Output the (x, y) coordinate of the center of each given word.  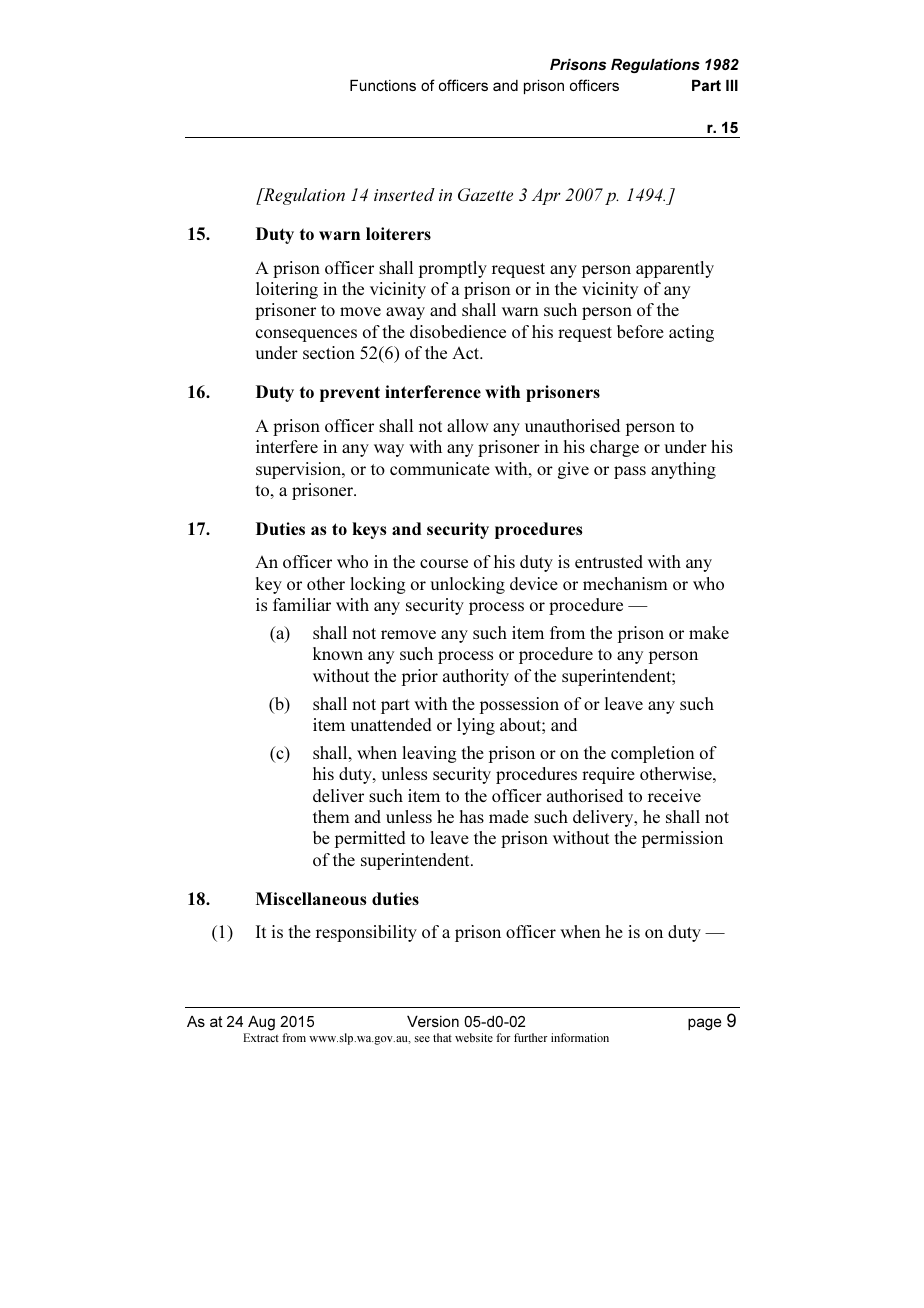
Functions (383, 85)
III (732, 85)
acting (691, 333)
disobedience (458, 331)
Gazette (485, 194)
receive (674, 795)
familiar (302, 604)
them (331, 816)
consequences (306, 335)
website (474, 1037)
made (509, 816)
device (534, 583)
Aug (261, 1023)
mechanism (625, 583)
